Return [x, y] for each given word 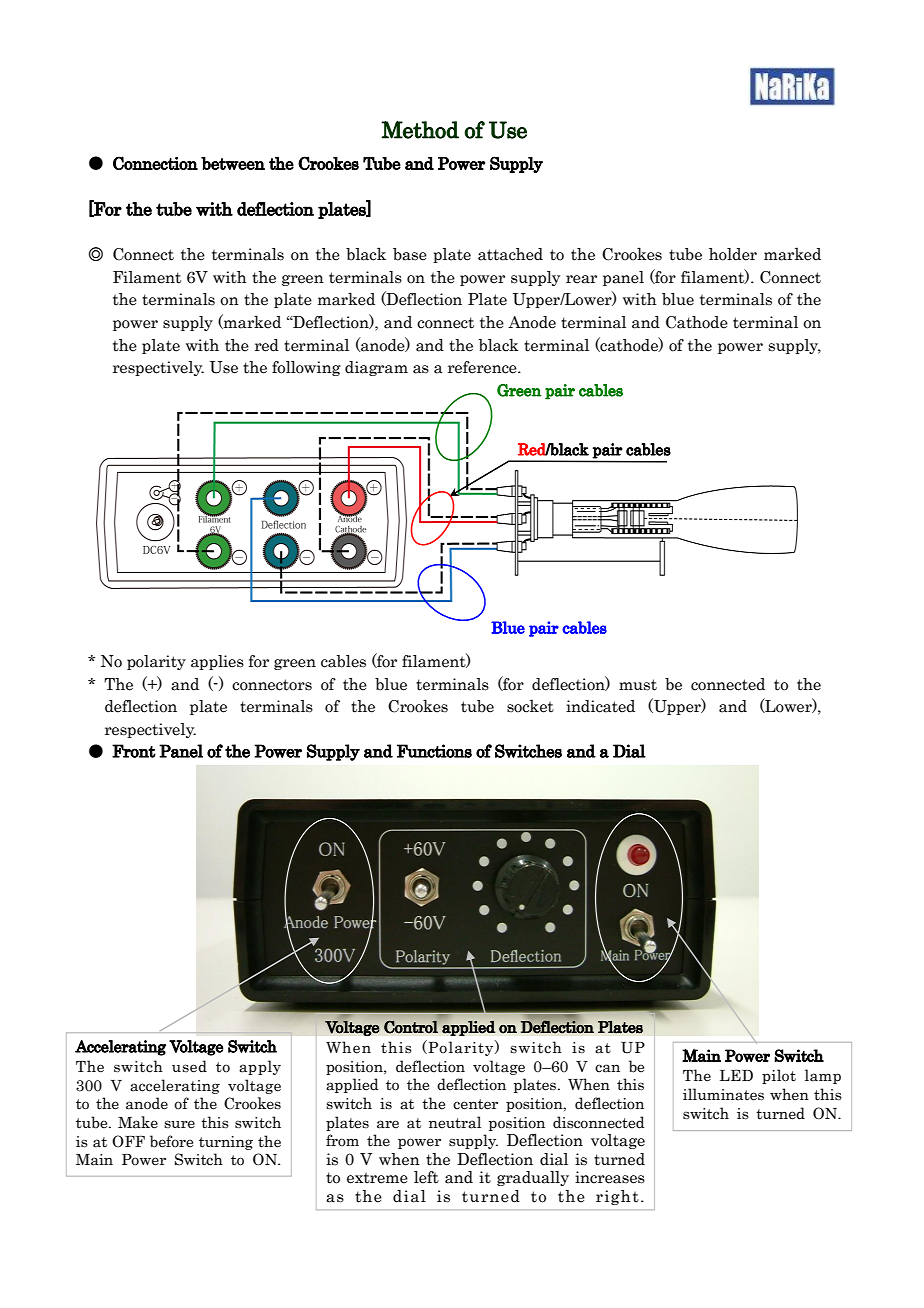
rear [581, 279]
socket [530, 706]
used [189, 1066]
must [638, 685]
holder [733, 254]
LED [736, 1075]
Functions [434, 751]
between [233, 163]
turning [226, 1143]
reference [483, 367]
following [306, 368]
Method [420, 129]
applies [217, 662]
